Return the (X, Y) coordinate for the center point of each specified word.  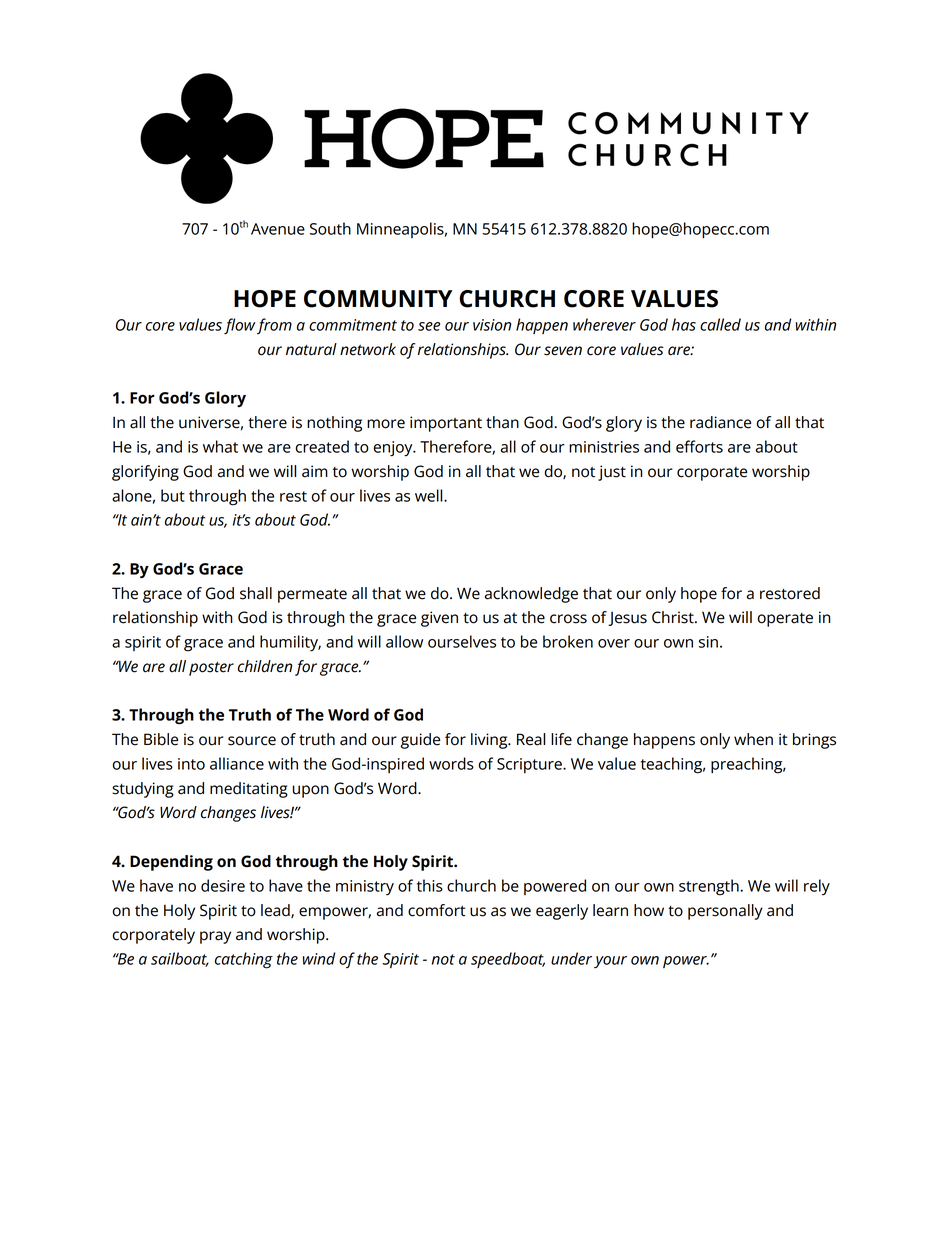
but (173, 495)
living (490, 741)
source (252, 741)
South (330, 228)
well (430, 495)
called (720, 324)
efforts (699, 446)
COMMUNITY (378, 299)
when (753, 739)
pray (215, 937)
